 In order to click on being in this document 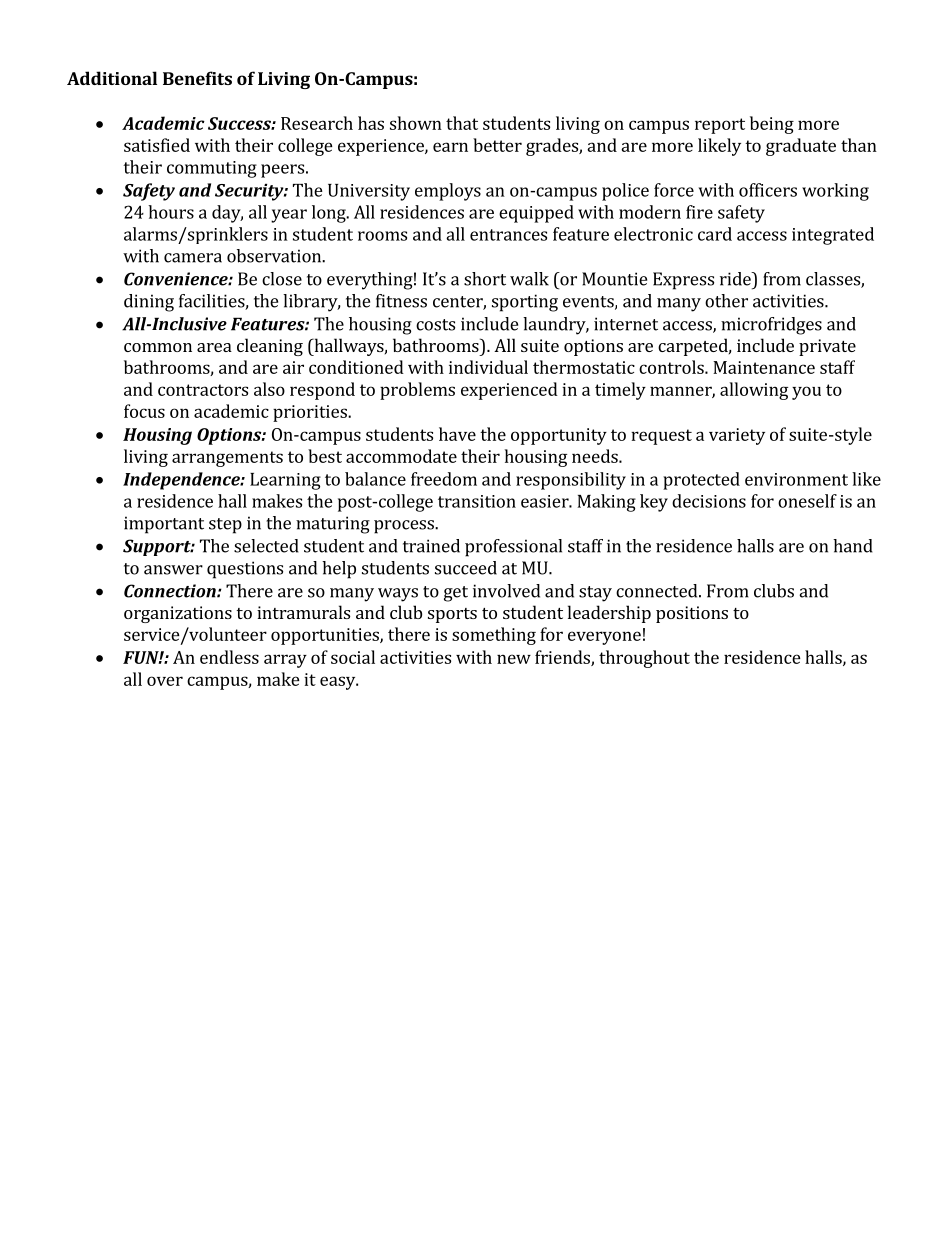, I will do `click(772, 125)`.
